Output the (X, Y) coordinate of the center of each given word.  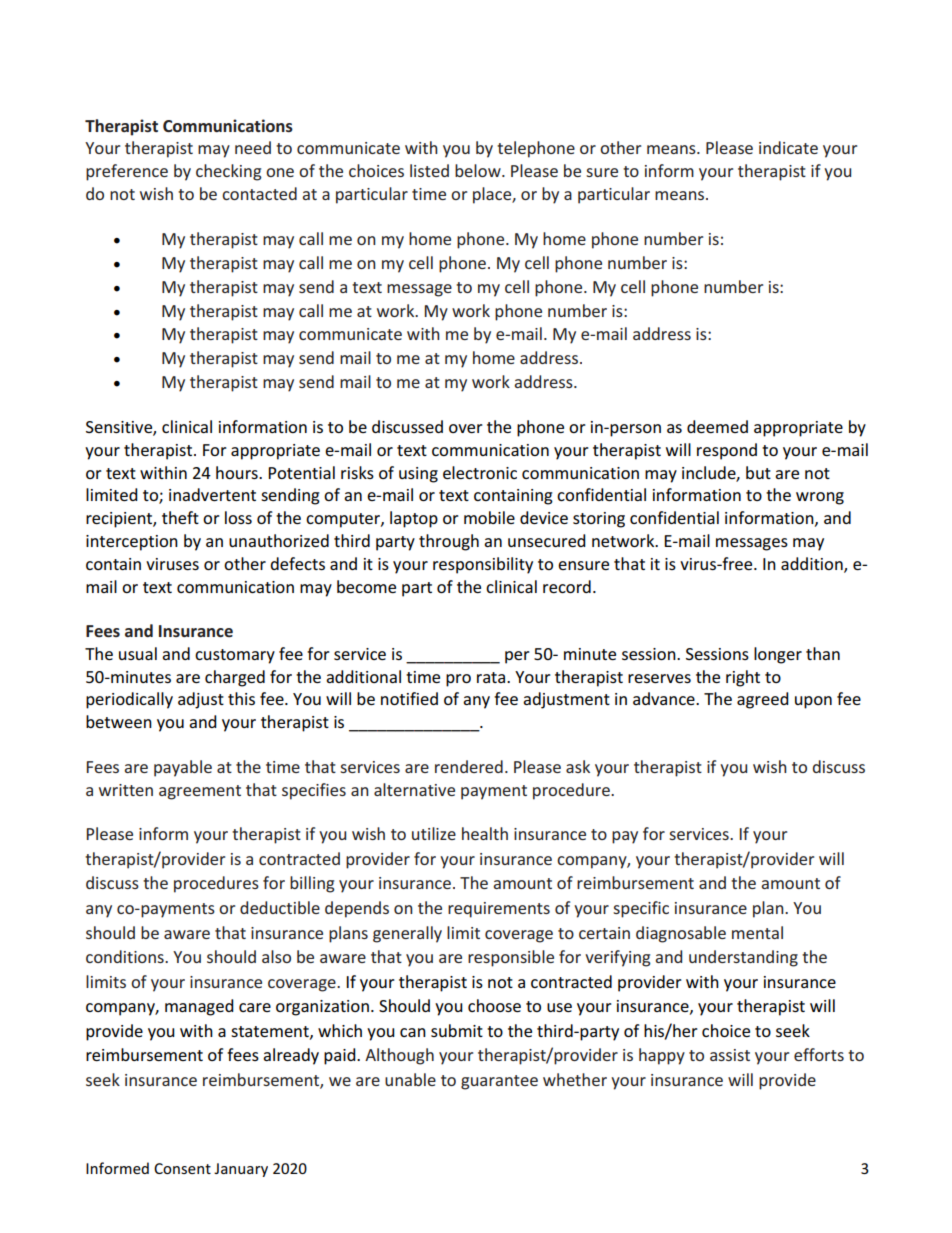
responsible (511, 958)
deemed (717, 426)
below (479, 170)
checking (229, 172)
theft (180, 517)
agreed (763, 700)
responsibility (483, 565)
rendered (469, 766)
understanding (743, 958)
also (276, 956)
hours (238, 472)
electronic (480, 472)
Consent (182, 1168)
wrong (820, 498)
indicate (788, 147)
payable (183, 768)
